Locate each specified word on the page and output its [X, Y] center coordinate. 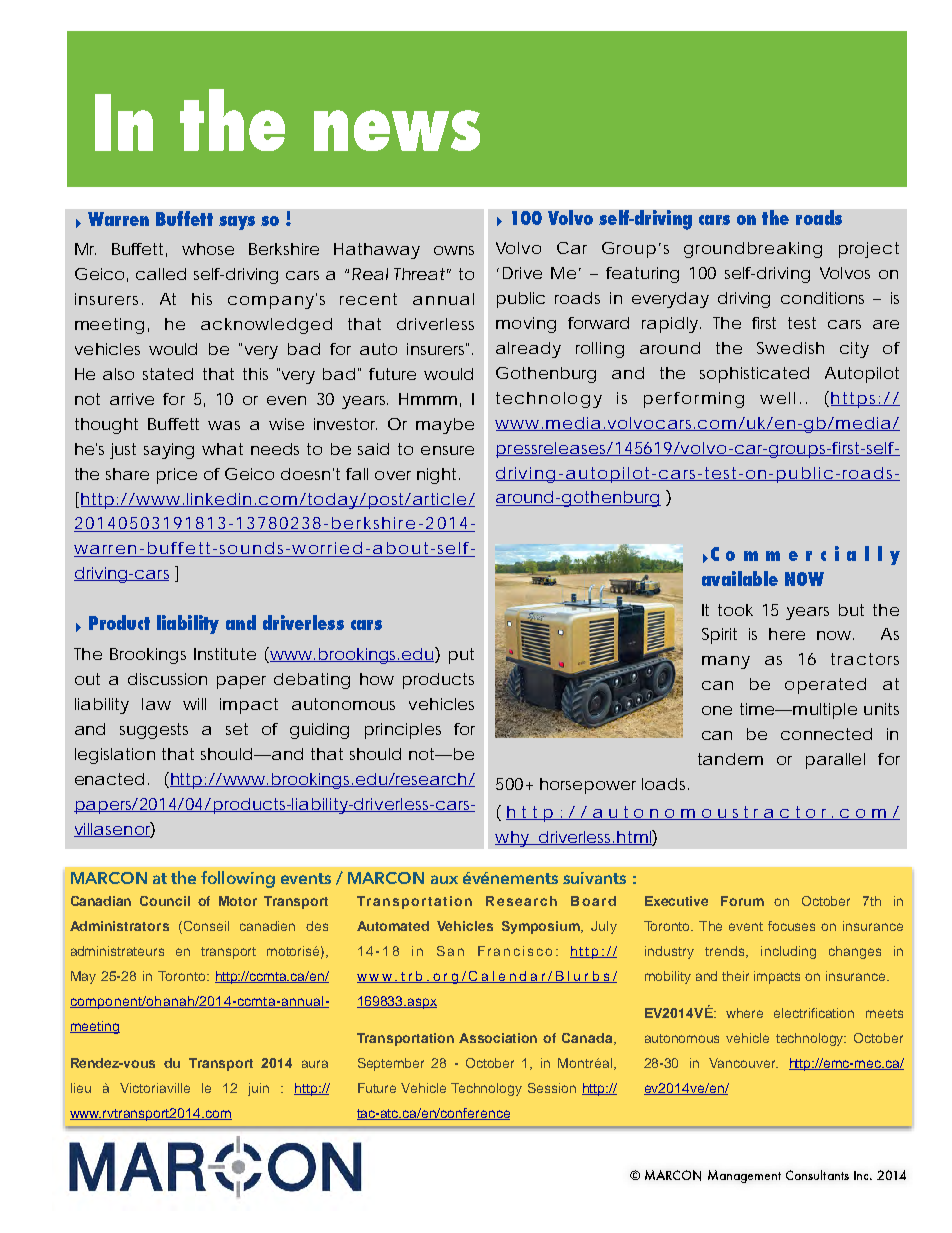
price [177, 476]
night [438, 476]
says [237, 223]
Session [552, 1088]
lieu [81, 1088]
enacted [109, 779]
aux [444, 879]
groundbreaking [753, 250]
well [777, 398]
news [397, 130]
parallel [835, 761]
